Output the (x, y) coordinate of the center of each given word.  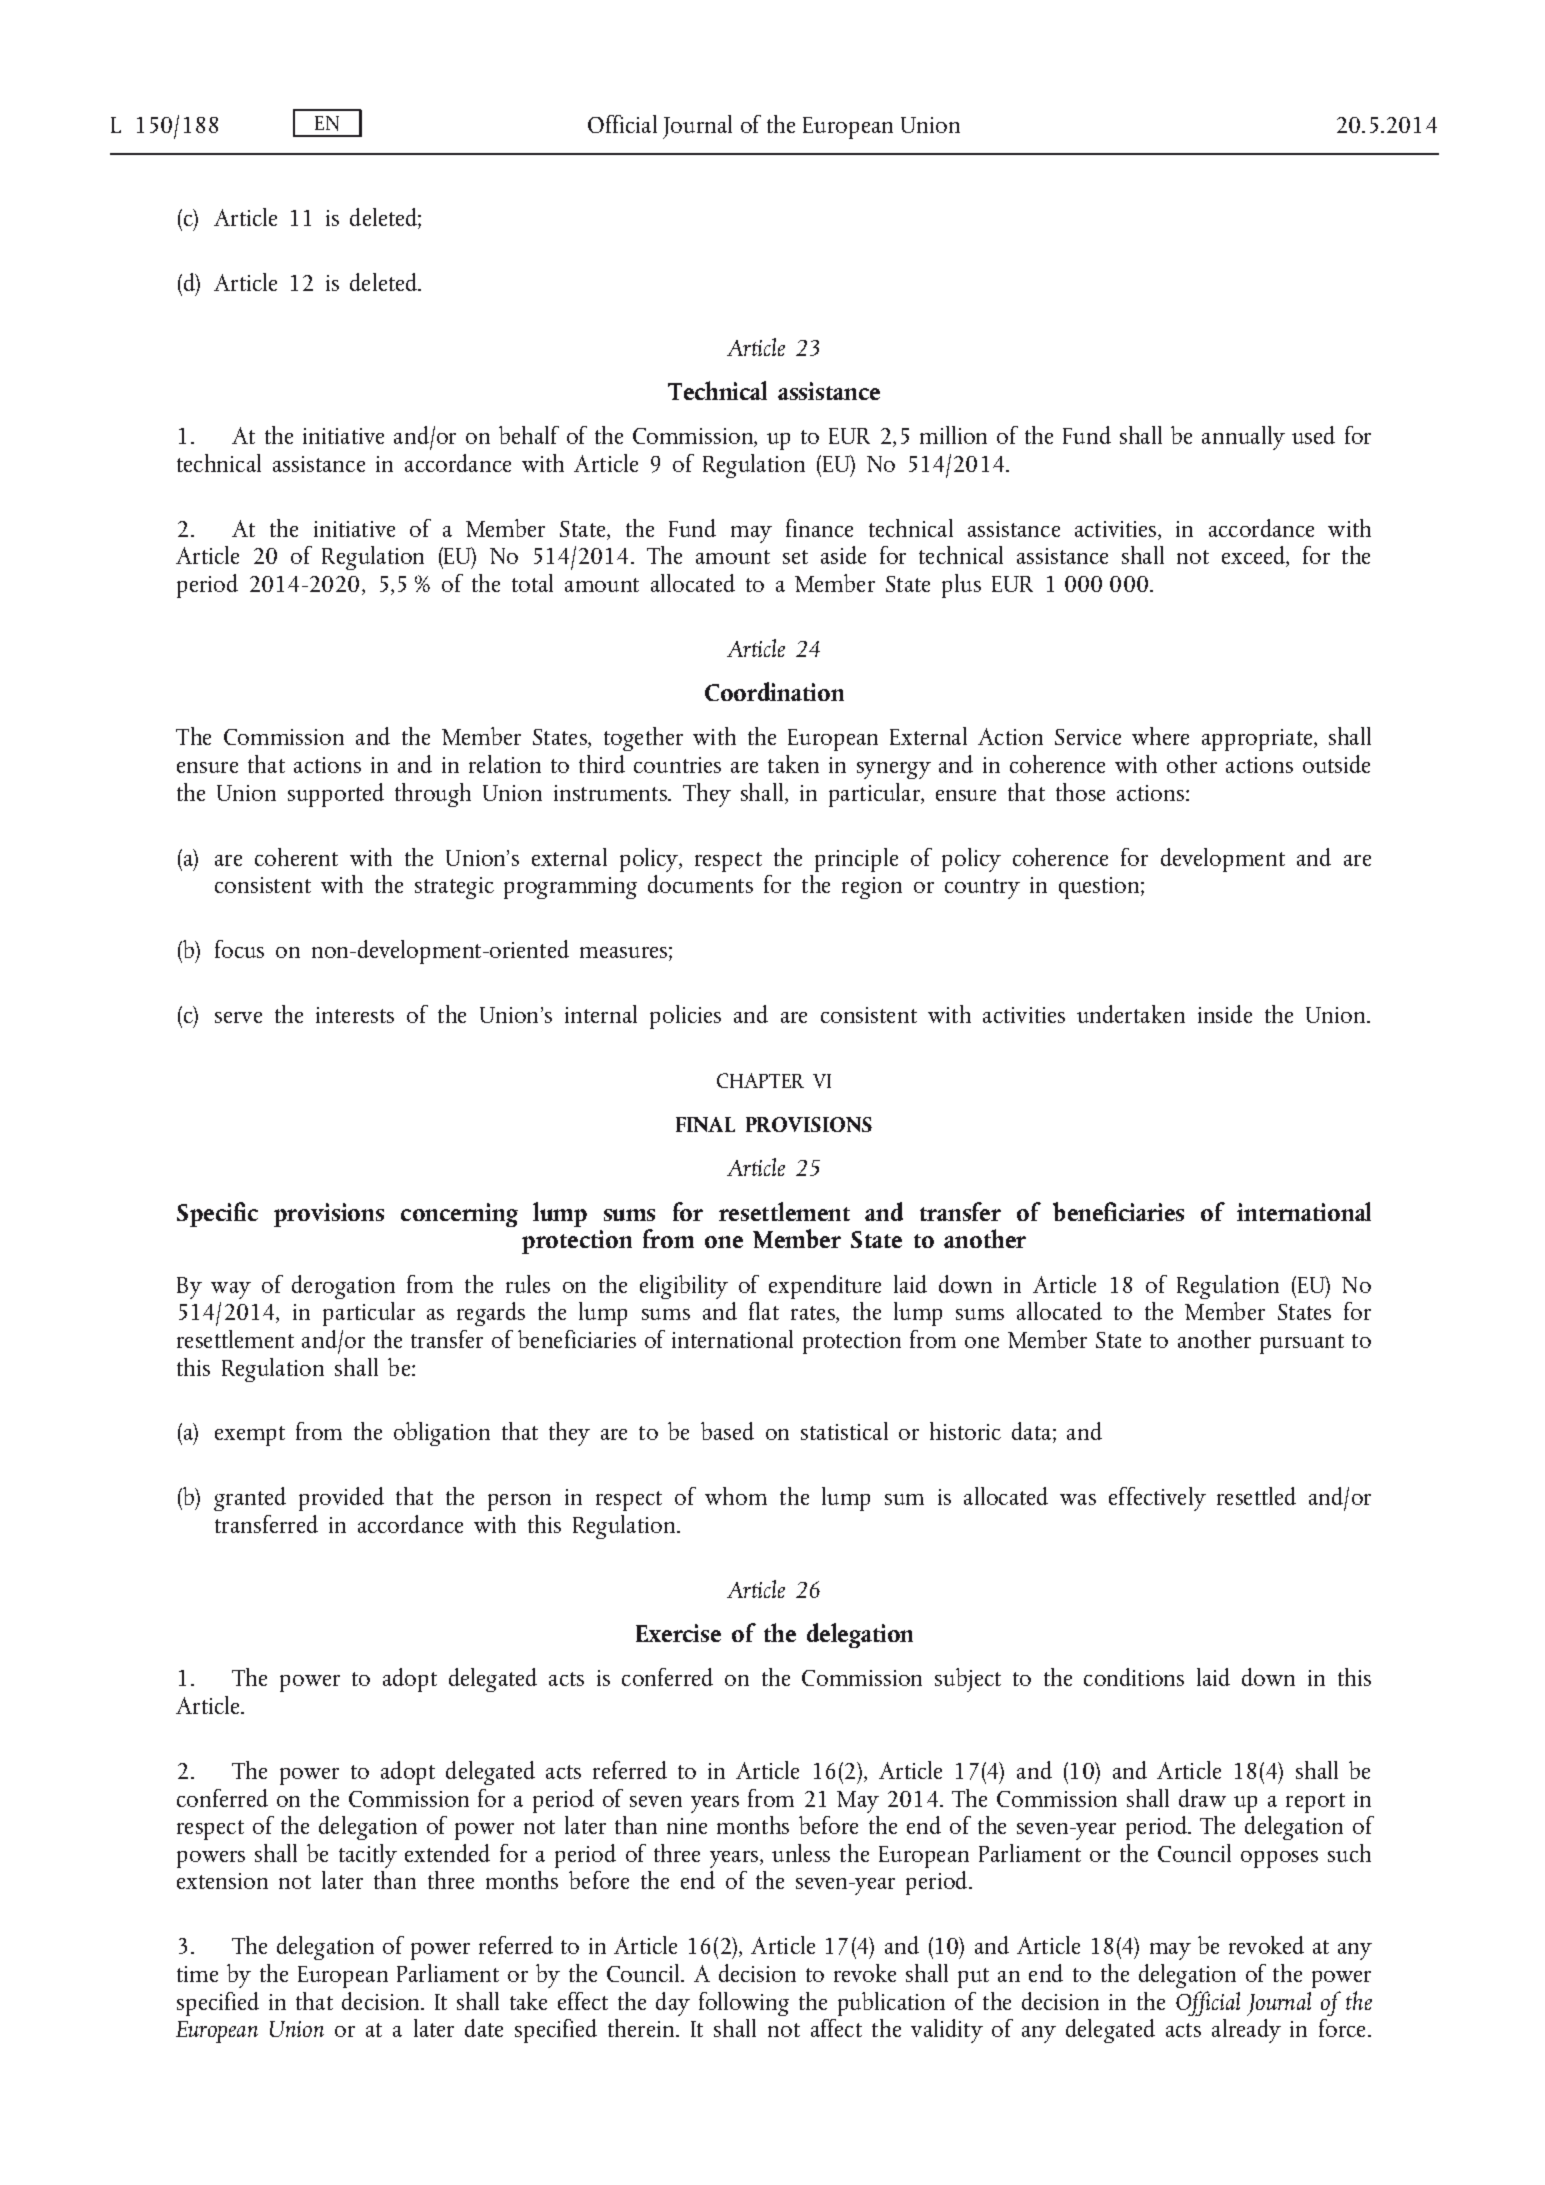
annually (1243, 438)
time (197, 1974)
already (1246, 2031)
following (744, 2004)
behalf (529, 435)
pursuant (1302, 1344)
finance (819, 528)
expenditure (825, 1287)
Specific (217, 1214)
